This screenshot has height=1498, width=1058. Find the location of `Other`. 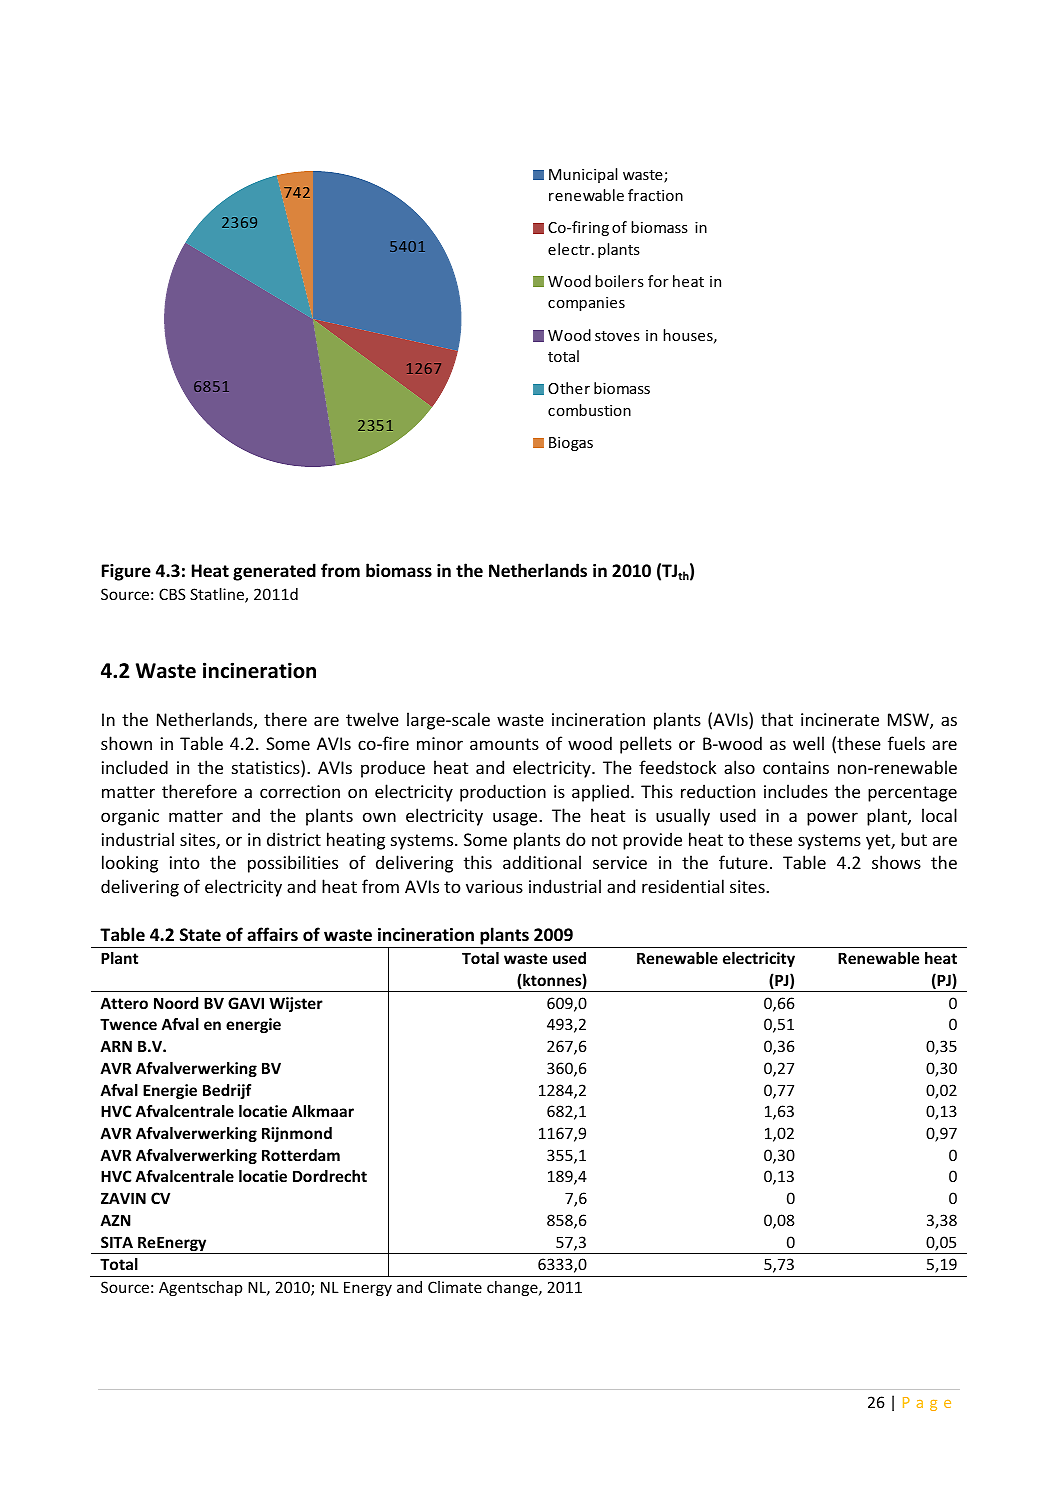

Other is located at coordinates (569, 388).
